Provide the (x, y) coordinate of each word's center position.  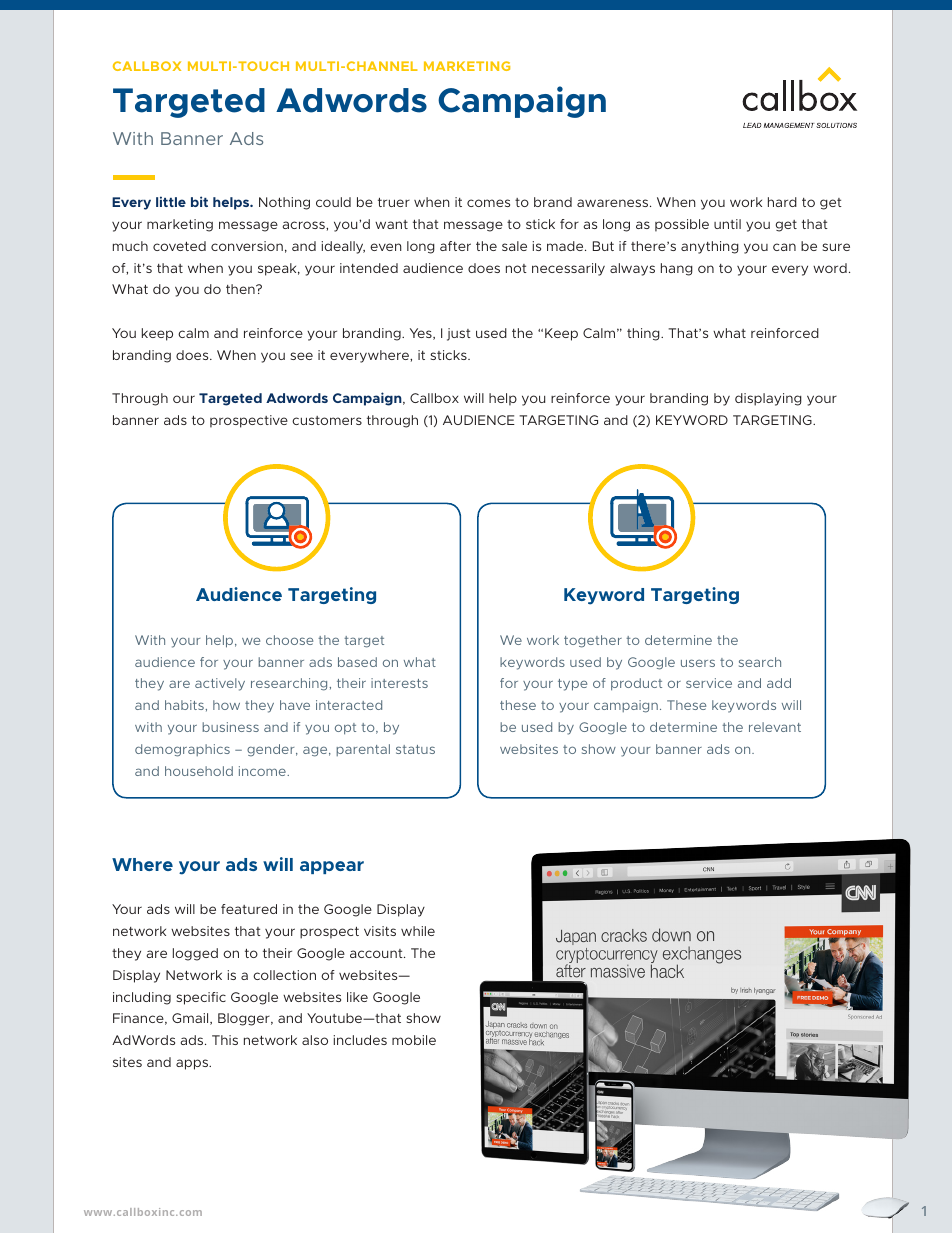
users (698, 663)
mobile (414, 1040)
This (225, 1040)
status (415, 749)
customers (327, 420)
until (727, 224)
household (199, 771)
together (593, 641)
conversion (247, 246)
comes (488, 203)
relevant (775, 727)
